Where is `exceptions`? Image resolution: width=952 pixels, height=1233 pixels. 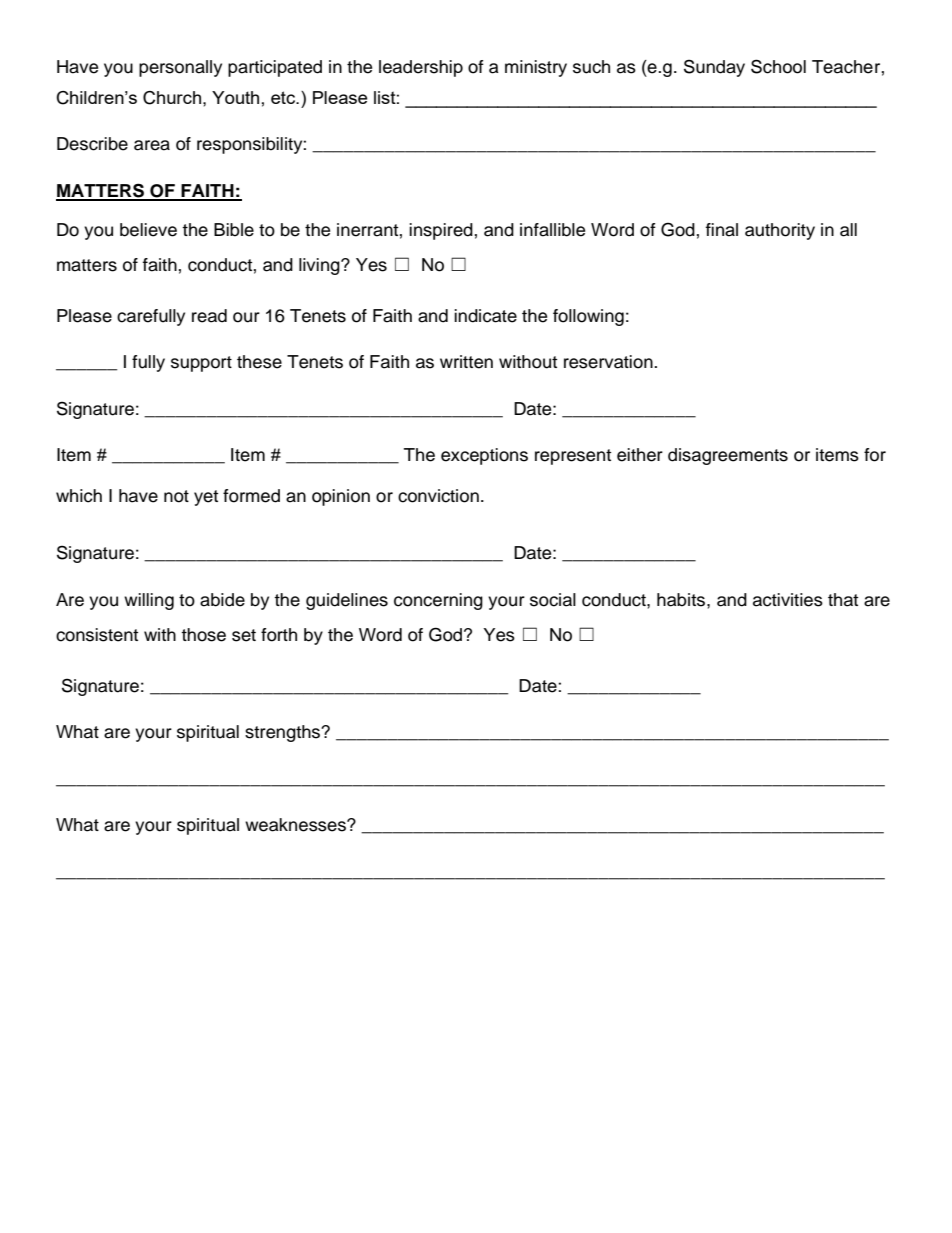
exceptions is located at coordinates (484, 456).
